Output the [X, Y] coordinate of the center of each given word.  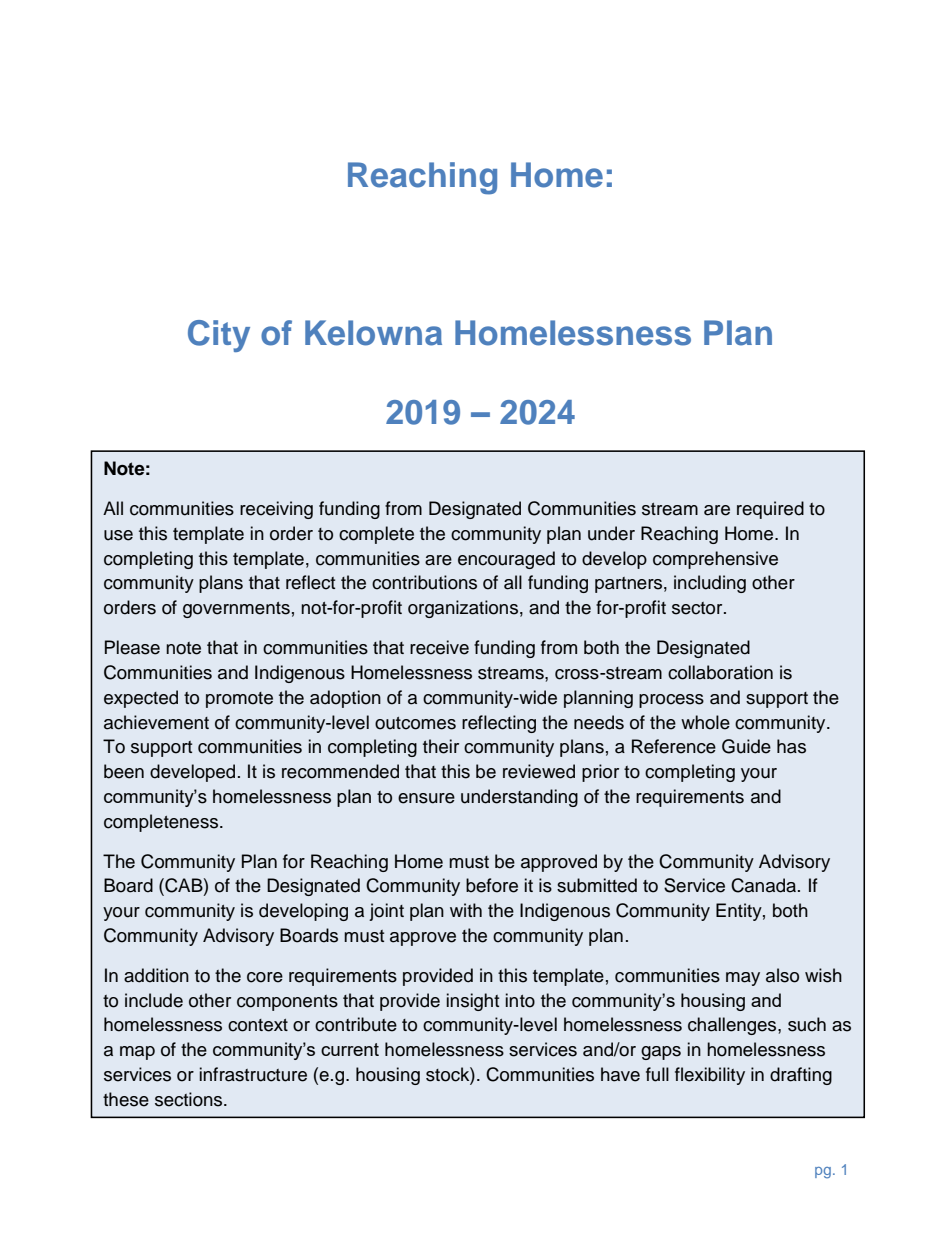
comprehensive [715, 560]
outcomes [415, 723]
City [219, 336]
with [466, 910]
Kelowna [373, 333]
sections [190, 1099]
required [770, 510]
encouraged [506, 560]
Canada [765, 885]
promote [239, 700]
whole [705, 722]
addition [156, 975]
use [118, 535]
